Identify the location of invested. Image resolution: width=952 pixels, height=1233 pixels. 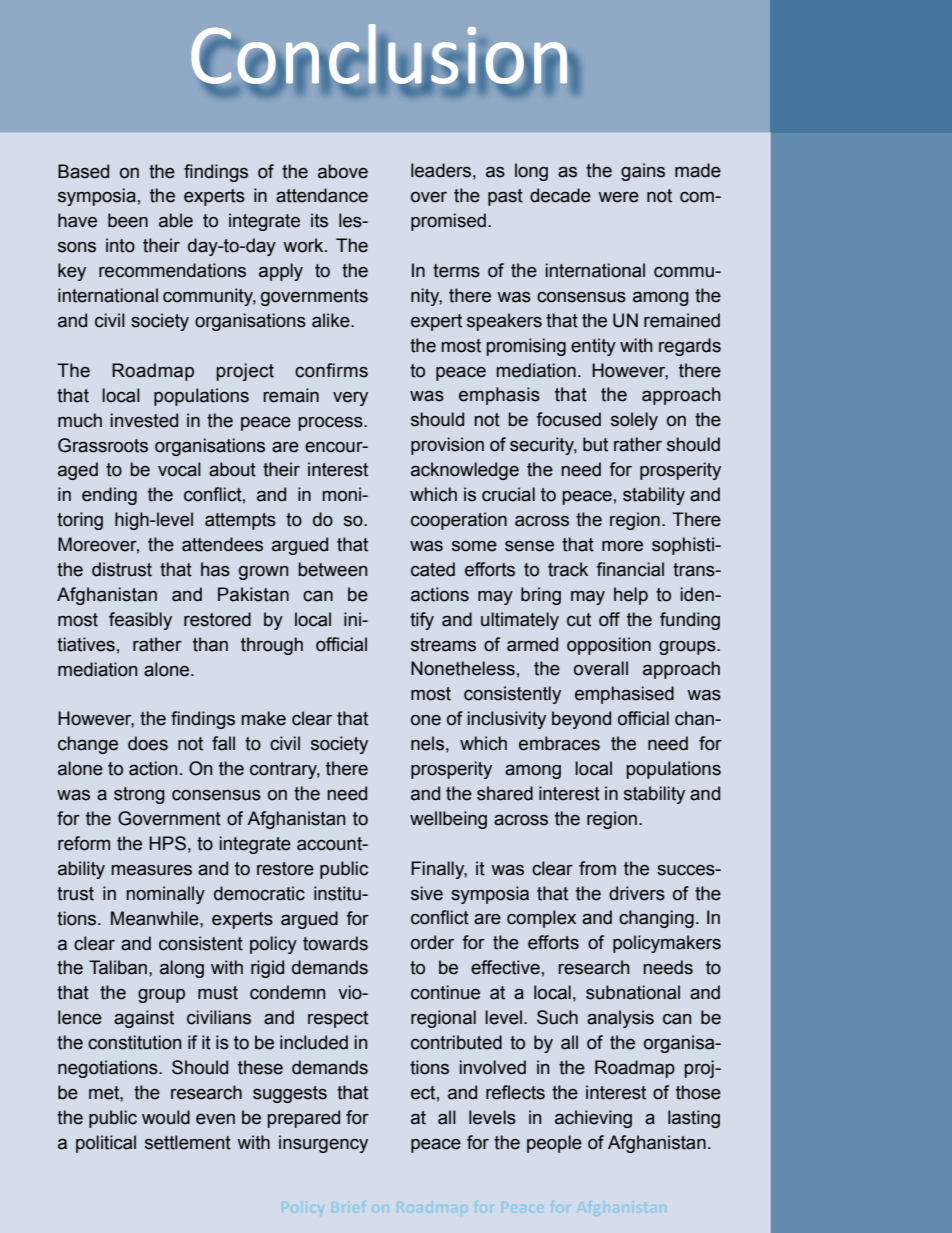
(144, 420).
